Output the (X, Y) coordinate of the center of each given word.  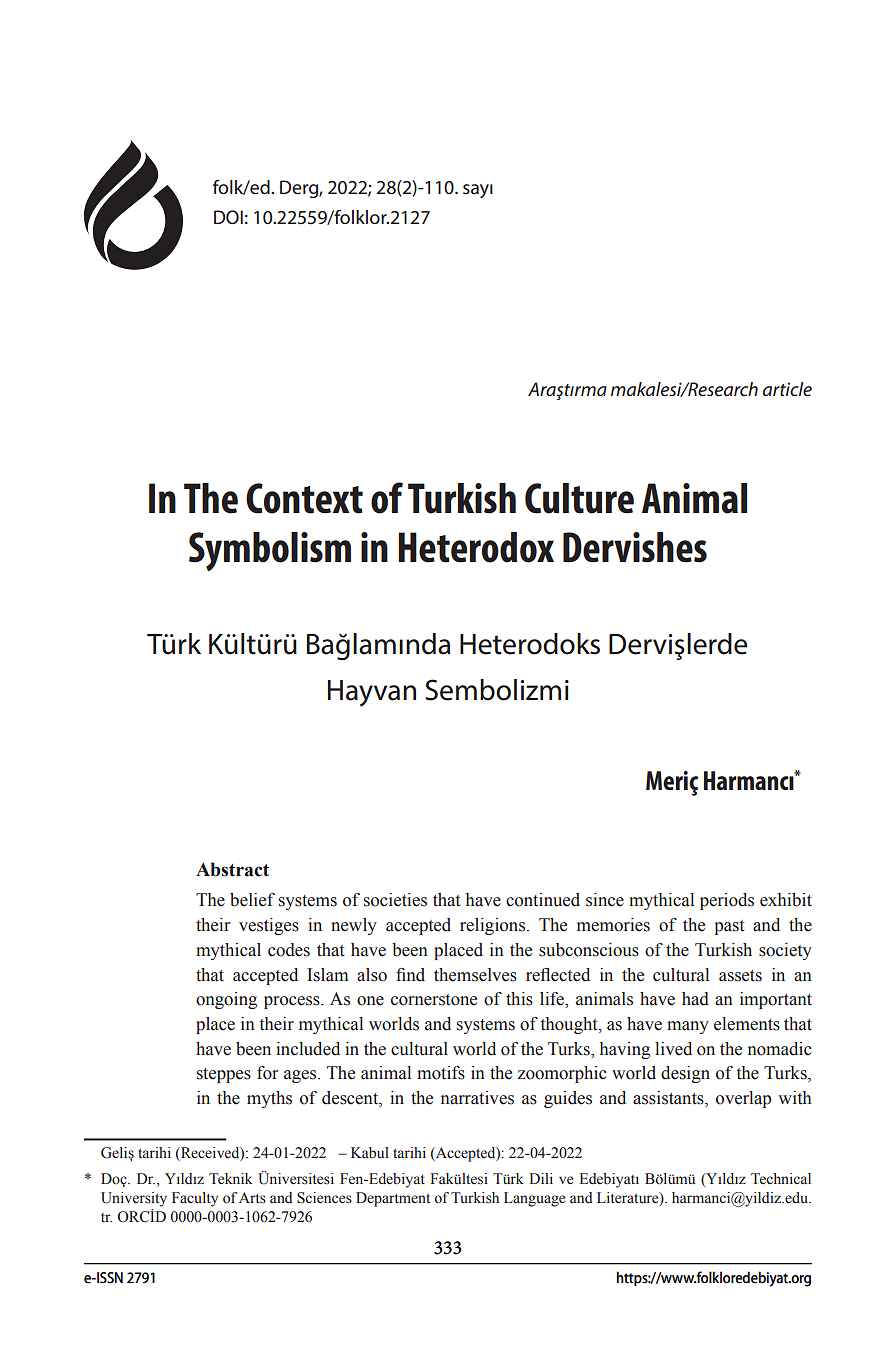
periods (727, 901)
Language (534, 1199)
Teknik (231, 1179)
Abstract (232, 869)
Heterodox (476, 547)
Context (304, 498)
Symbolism (270, 551)
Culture (579, 498)
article (787, 389)
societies (395, 900)
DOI (228, 217)
